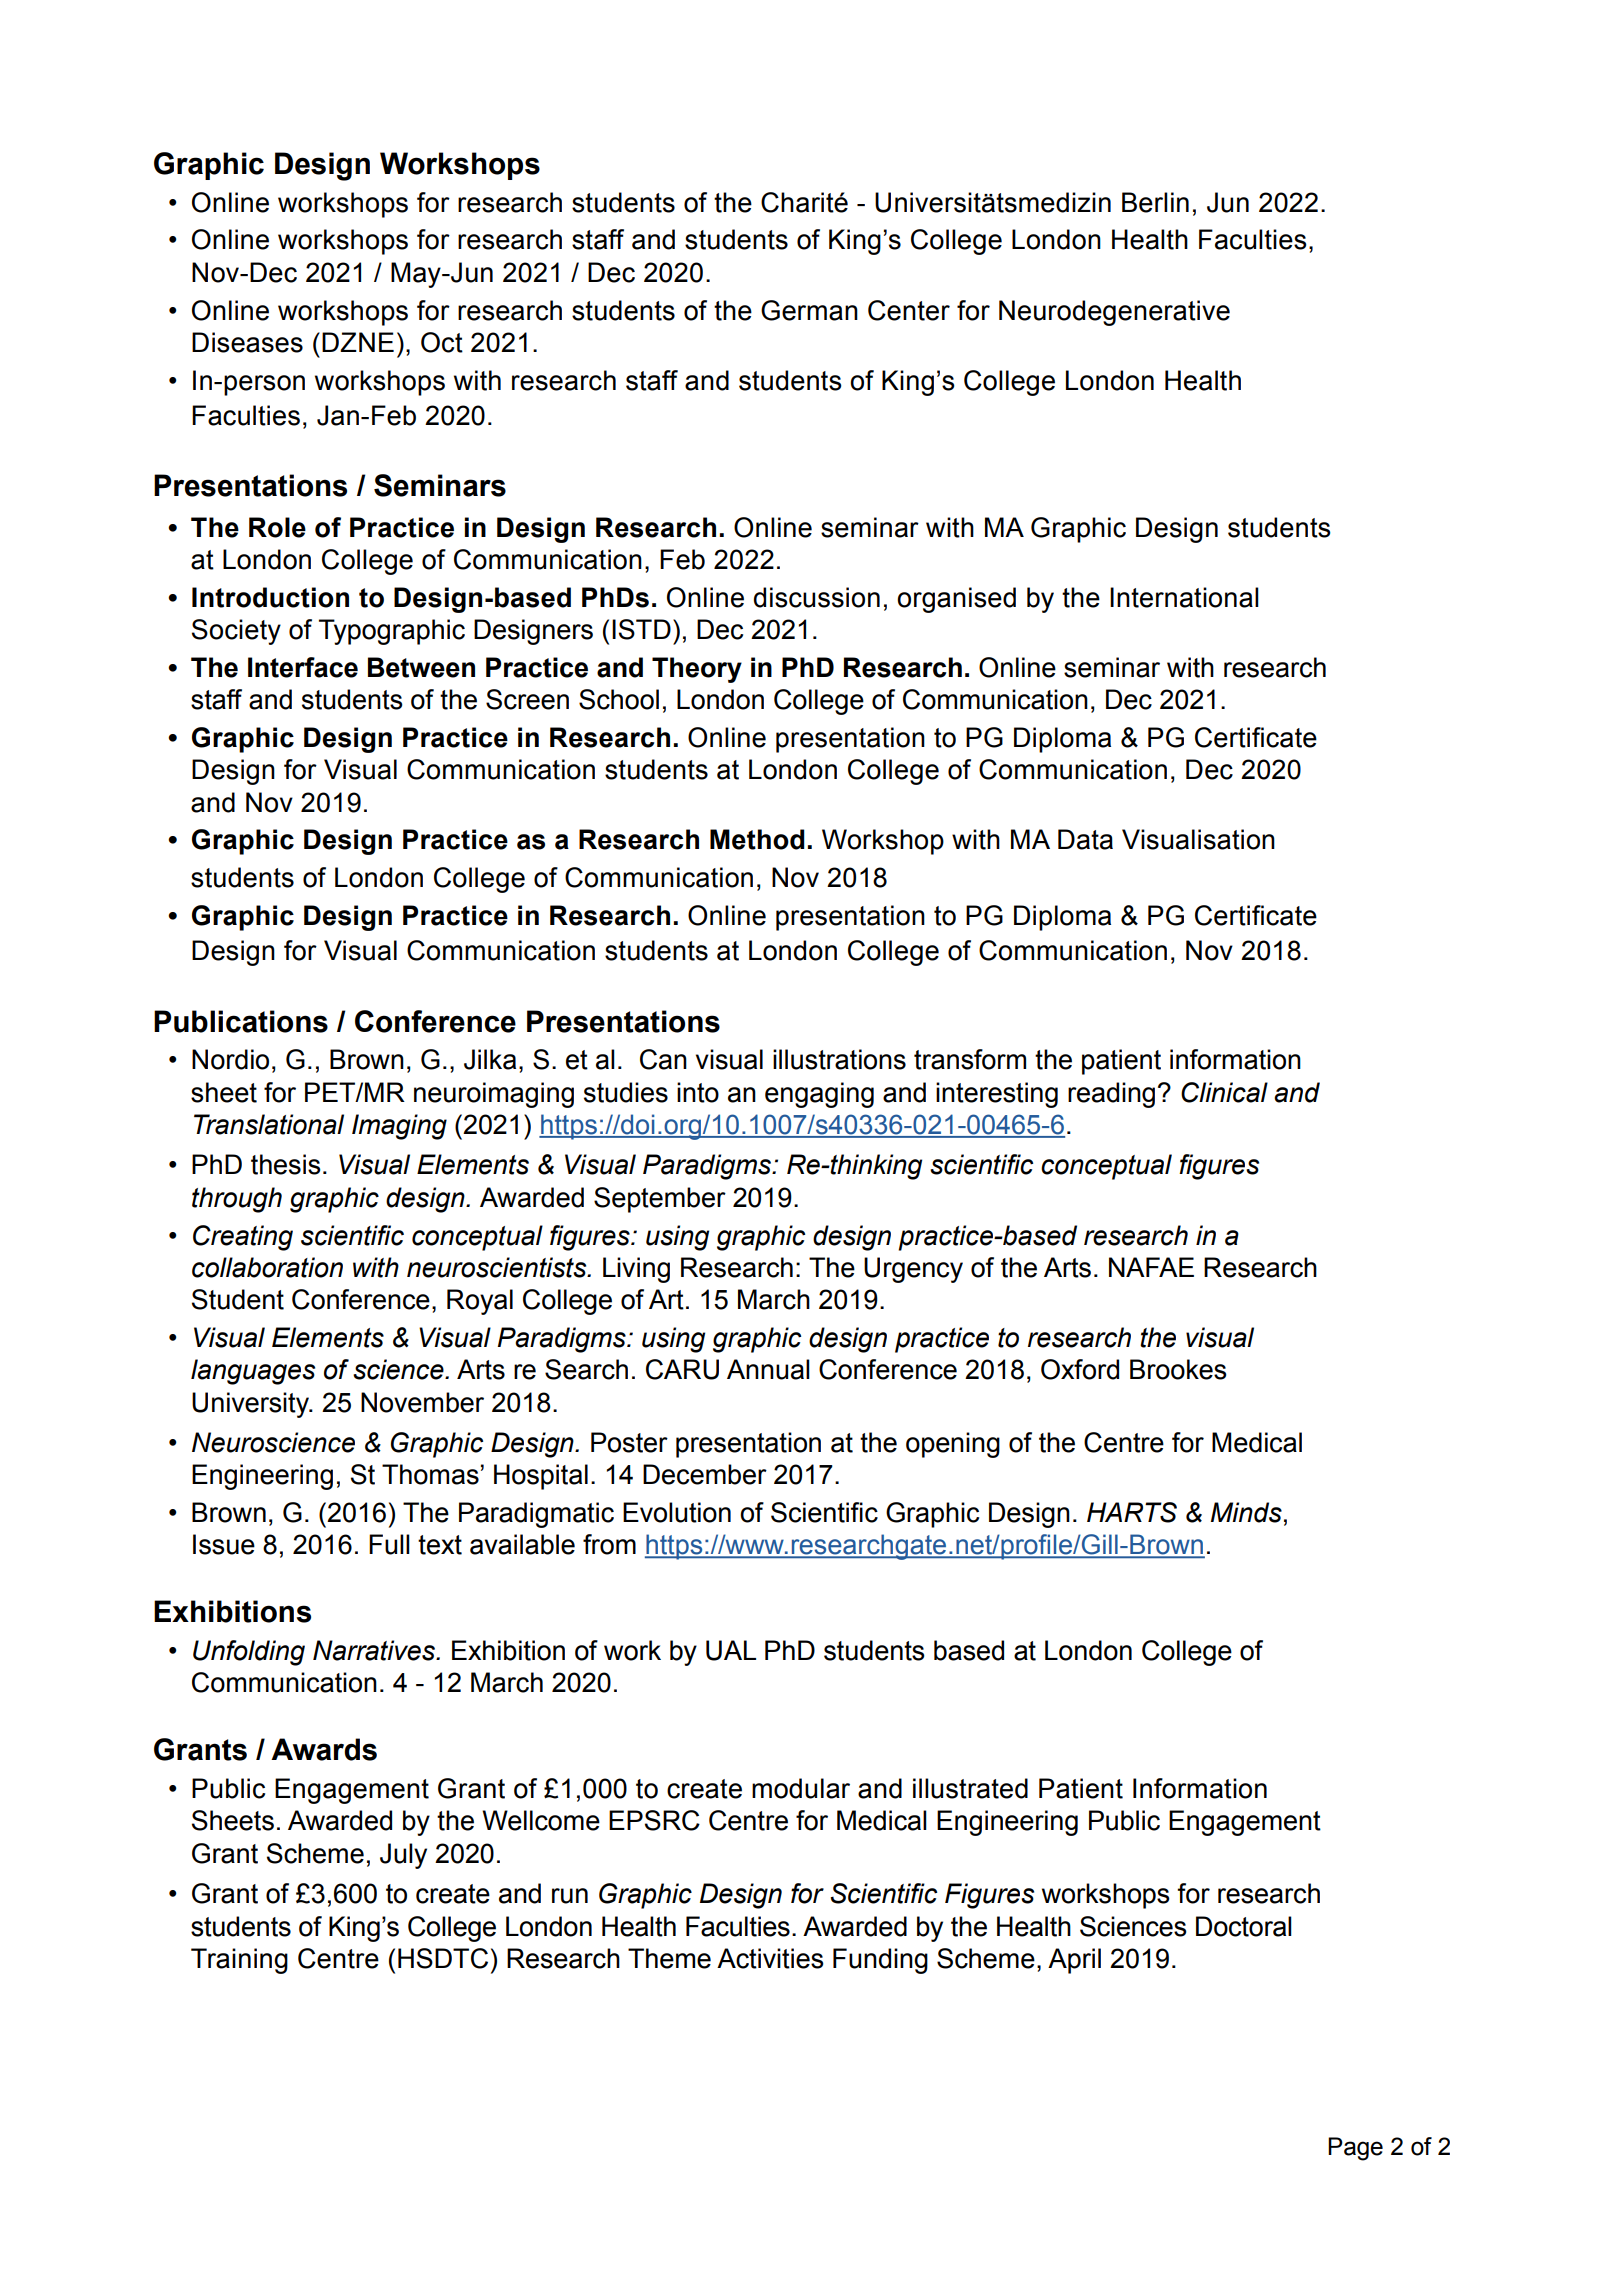  What do you see at coordinates (239, 1961) in the screenshot?
I see `Training` at bounding box center [239, 1961].
